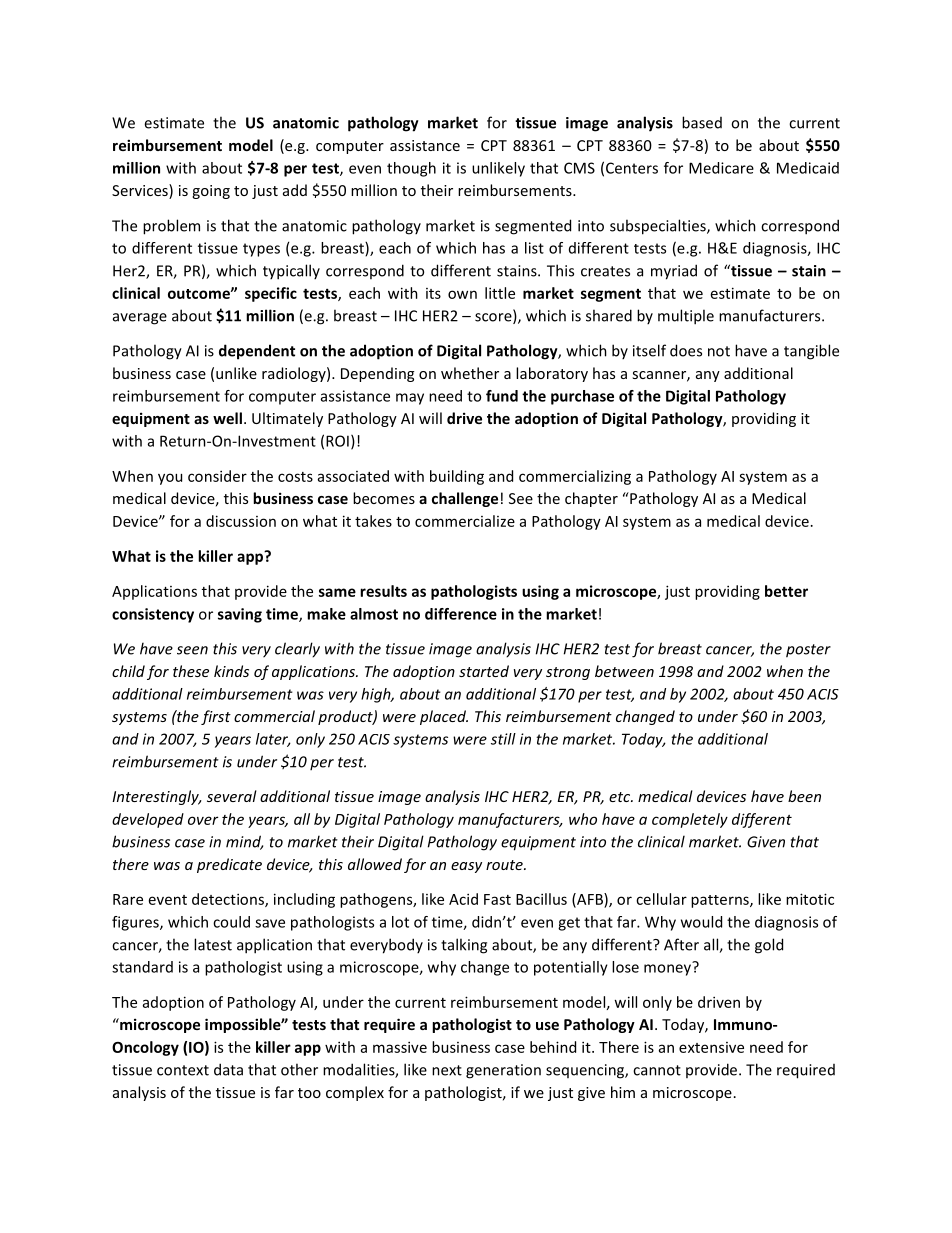 This document has width=952, height=1233. What do you see at coordinates (461, 614) in the document?
I see `difference` at bounding box center [461, 614].
